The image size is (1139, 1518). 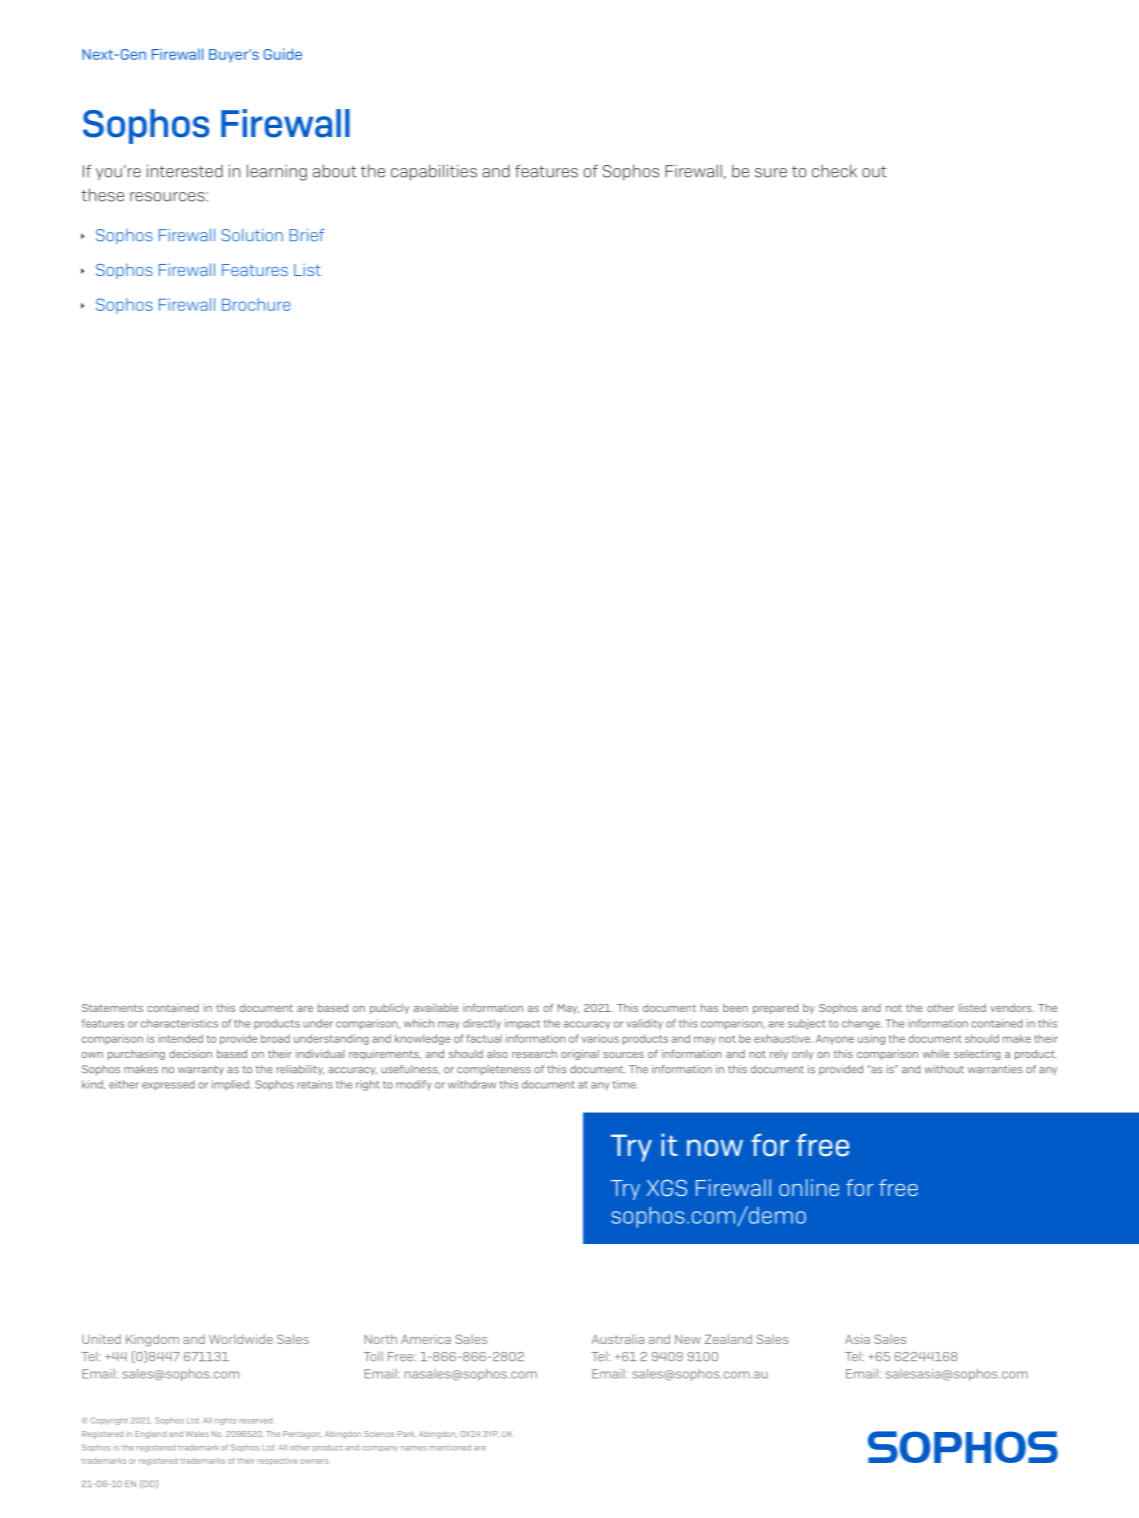 What do you see at coordinates (283, 54) in the screenshot?
I see `Guide` at bounding box center [283, 54].
